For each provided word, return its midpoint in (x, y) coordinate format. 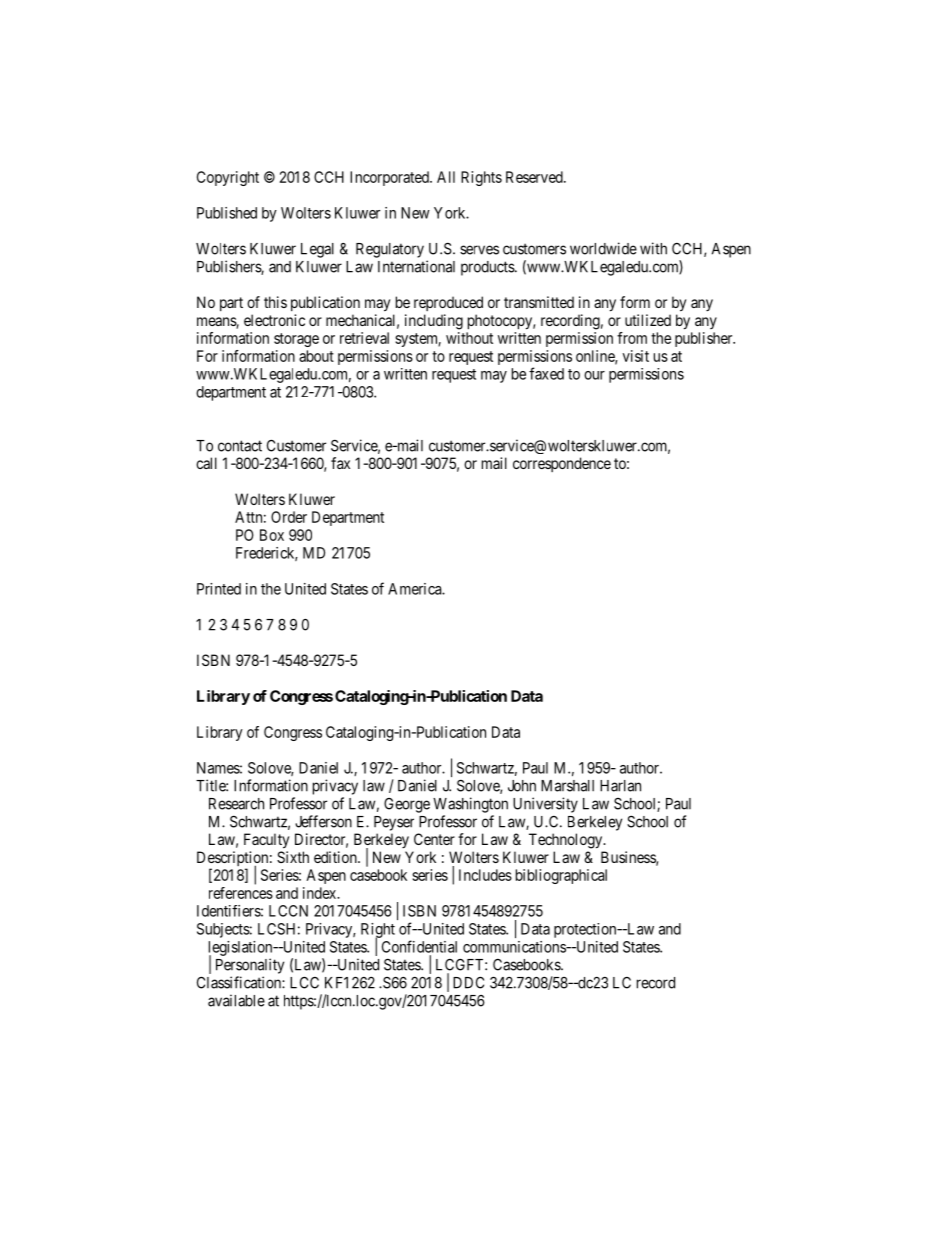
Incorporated (390, 178)
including (434, 322)
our (594, 375)
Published (227, 213)
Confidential (419, 946)
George (407, 805)
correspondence (562, 464)
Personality (250, 966)
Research (236, 804)
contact (240, 446)
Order (289, 517)
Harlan (620, 786)
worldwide (603, 248)
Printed (219, 589)
